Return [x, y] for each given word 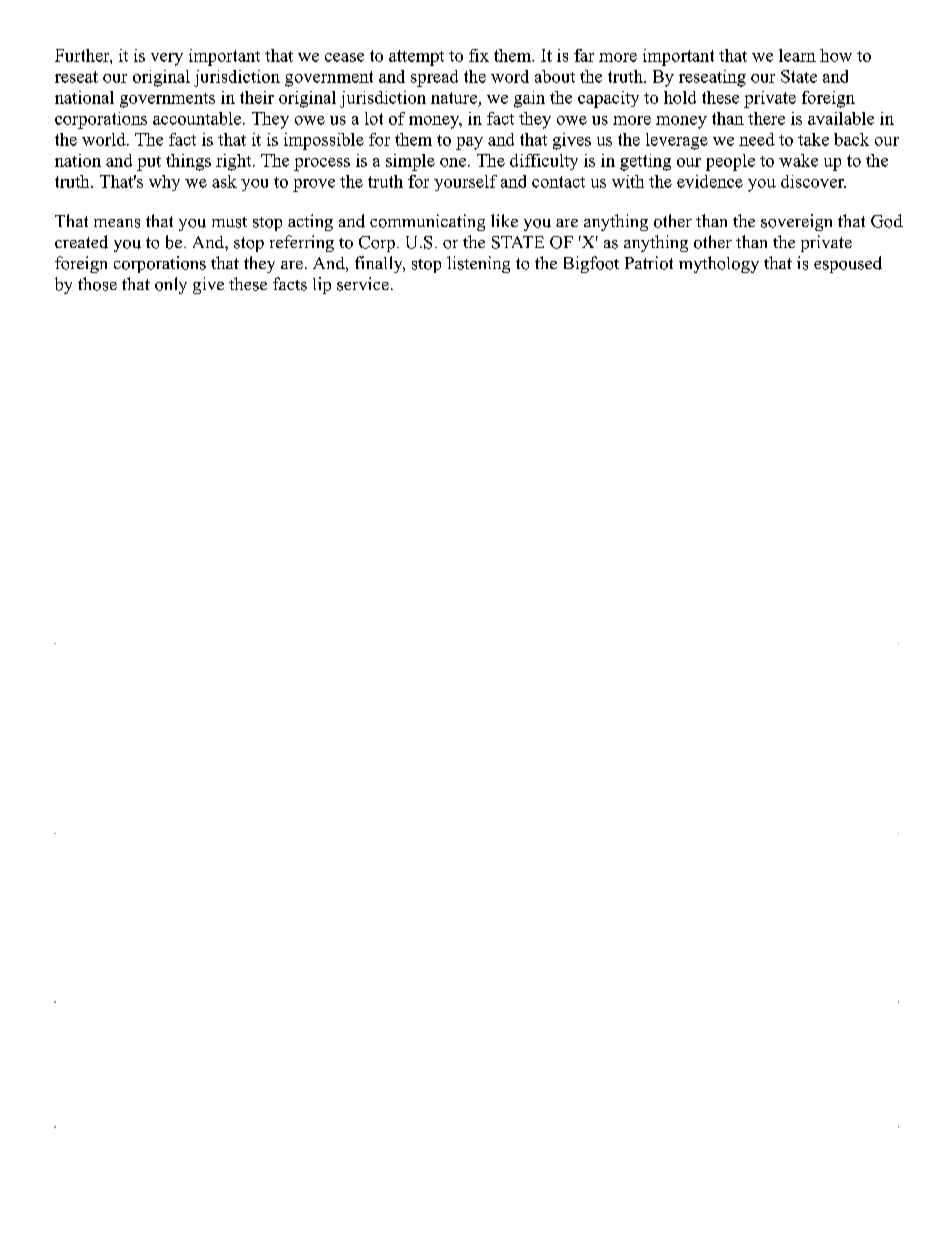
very [167, 59]
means [117, 223]
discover [813, 181]
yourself [465, 183]
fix [479, 55]
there [766, 118]
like [504, 220]
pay [469, 143]
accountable [197, 118]
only [171, 285]
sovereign [796, 222]
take [813, 139]
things [188, 162]
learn [797, 55]
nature [454, 98]
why [164, 183]
